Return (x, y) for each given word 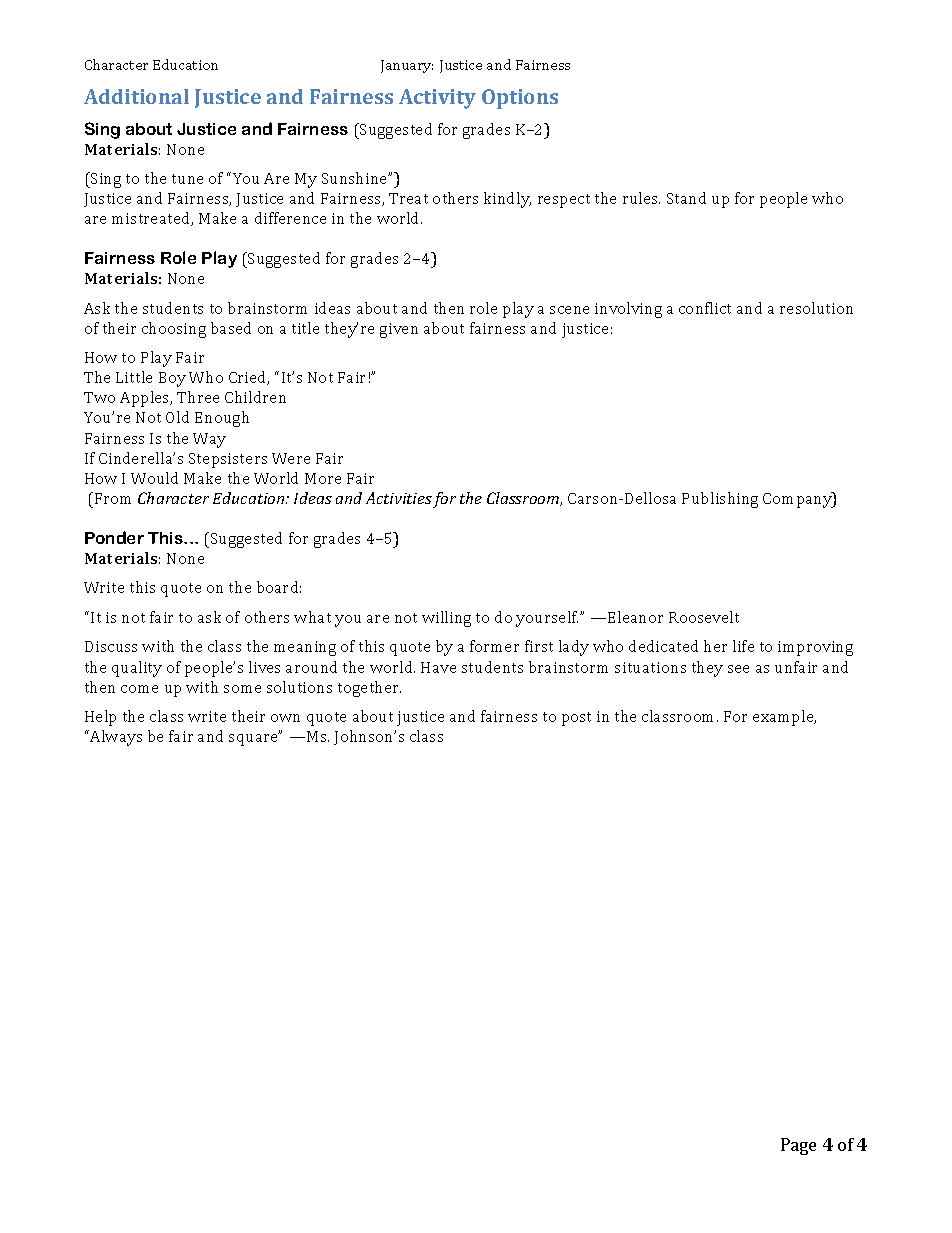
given (399, 330)
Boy (172, 379)
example (784, 718)
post (576, 719)
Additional (136, 96)
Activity (437, 99)
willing (446, 619)
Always (115, 738)
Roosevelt (704, 617)
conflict (705, 308)
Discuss (111, 646)
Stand (686, 198)
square (255, 739)
